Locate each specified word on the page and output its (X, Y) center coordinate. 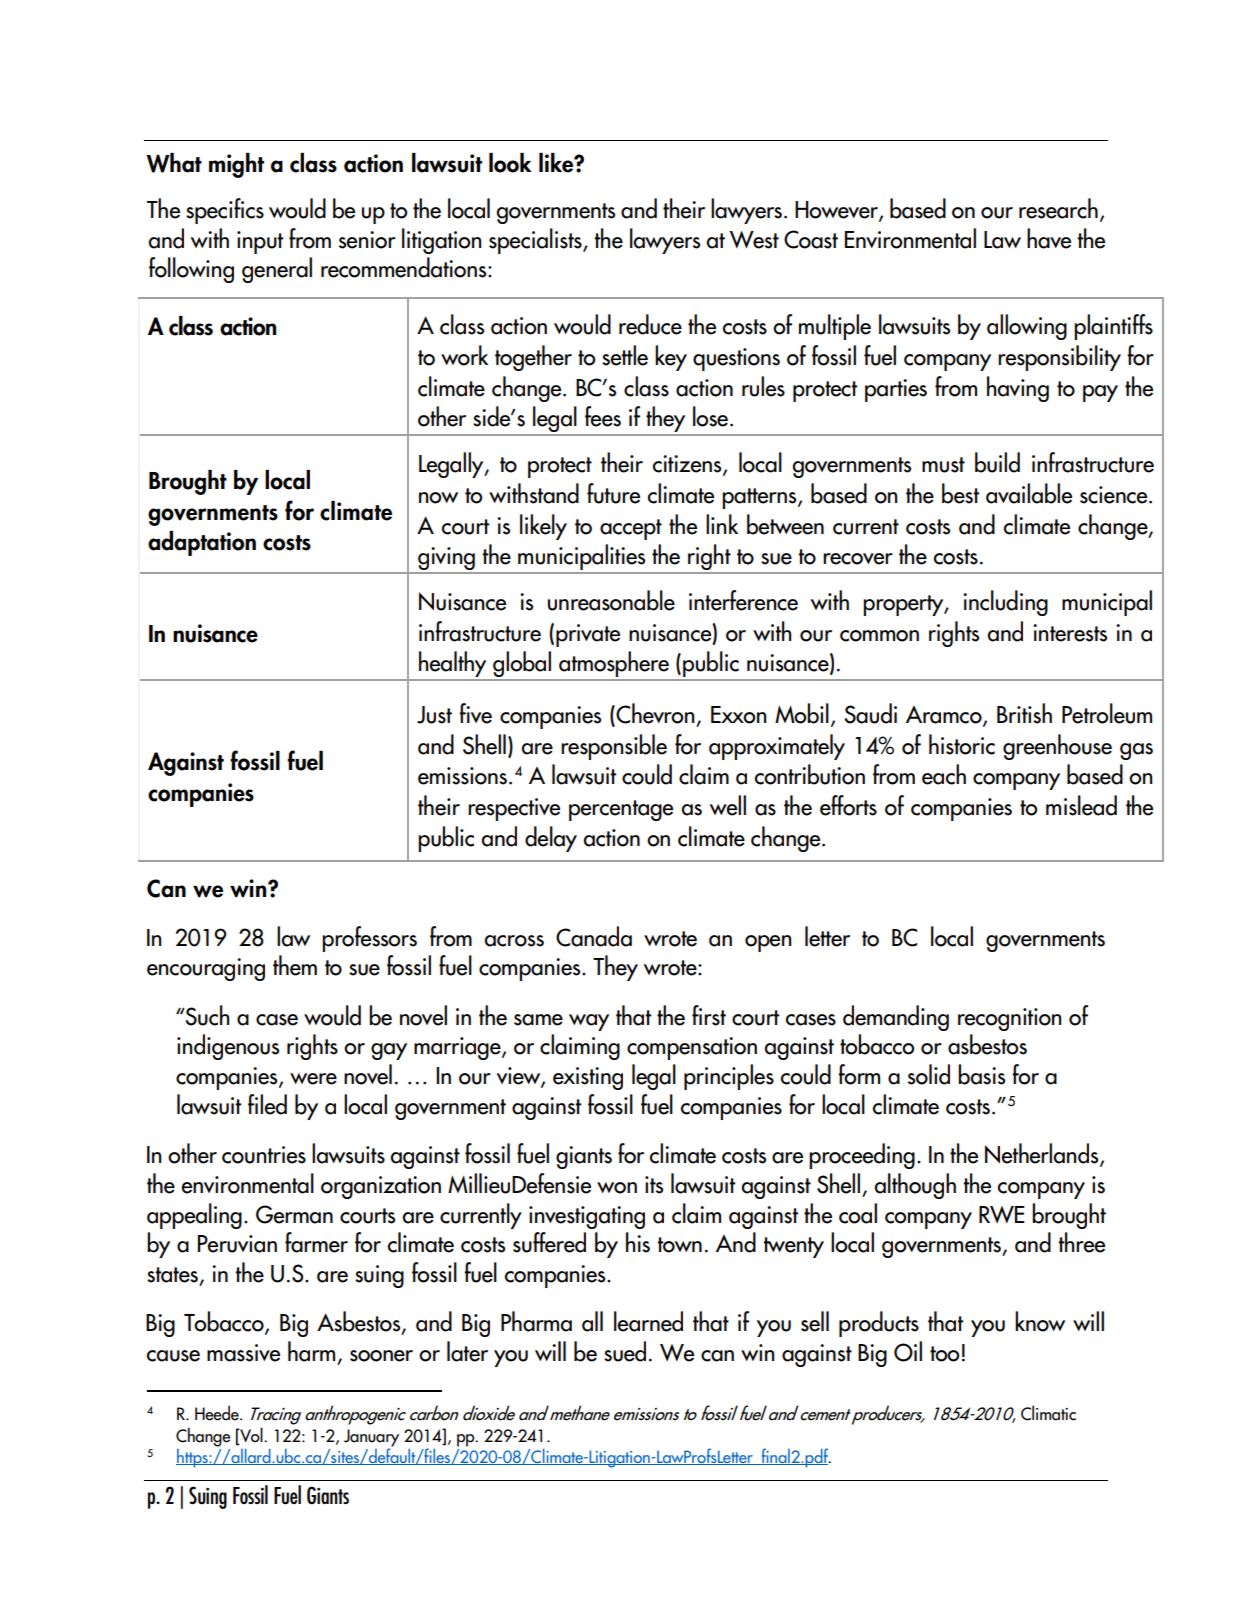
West (754, 240)
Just (434, 715)
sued (625, 1351)
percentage (621, 810)
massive (243, 1353)
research (1058, 208)
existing (588, 1078)
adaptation (202, 543)
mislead (1081, 805)
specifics (225, 211)
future (613, 493)
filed (267, 1104)
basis (981, 1074)
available (1029, 493)
